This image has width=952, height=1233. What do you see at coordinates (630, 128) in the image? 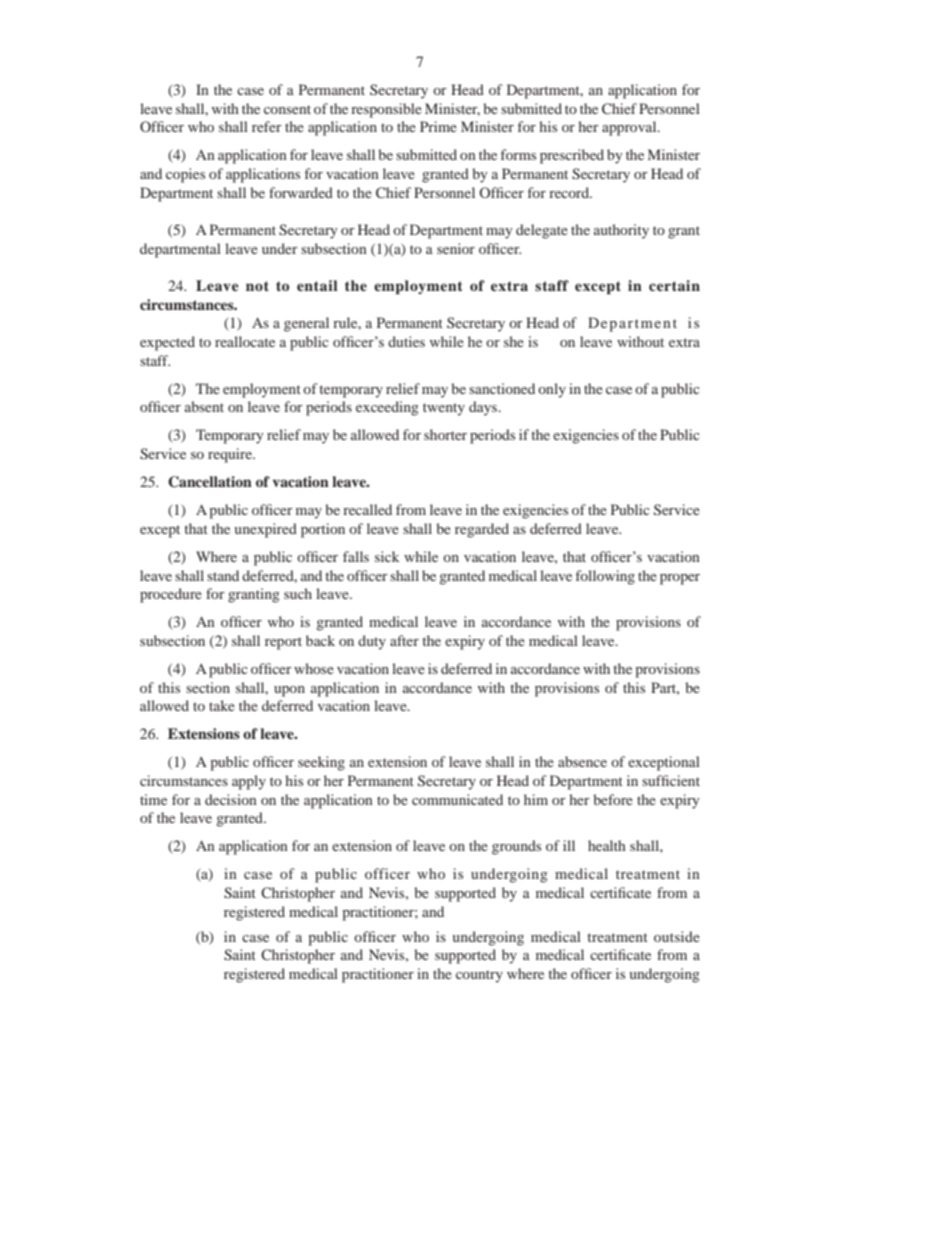
I see `approval` at bounding box center [630, 128].
